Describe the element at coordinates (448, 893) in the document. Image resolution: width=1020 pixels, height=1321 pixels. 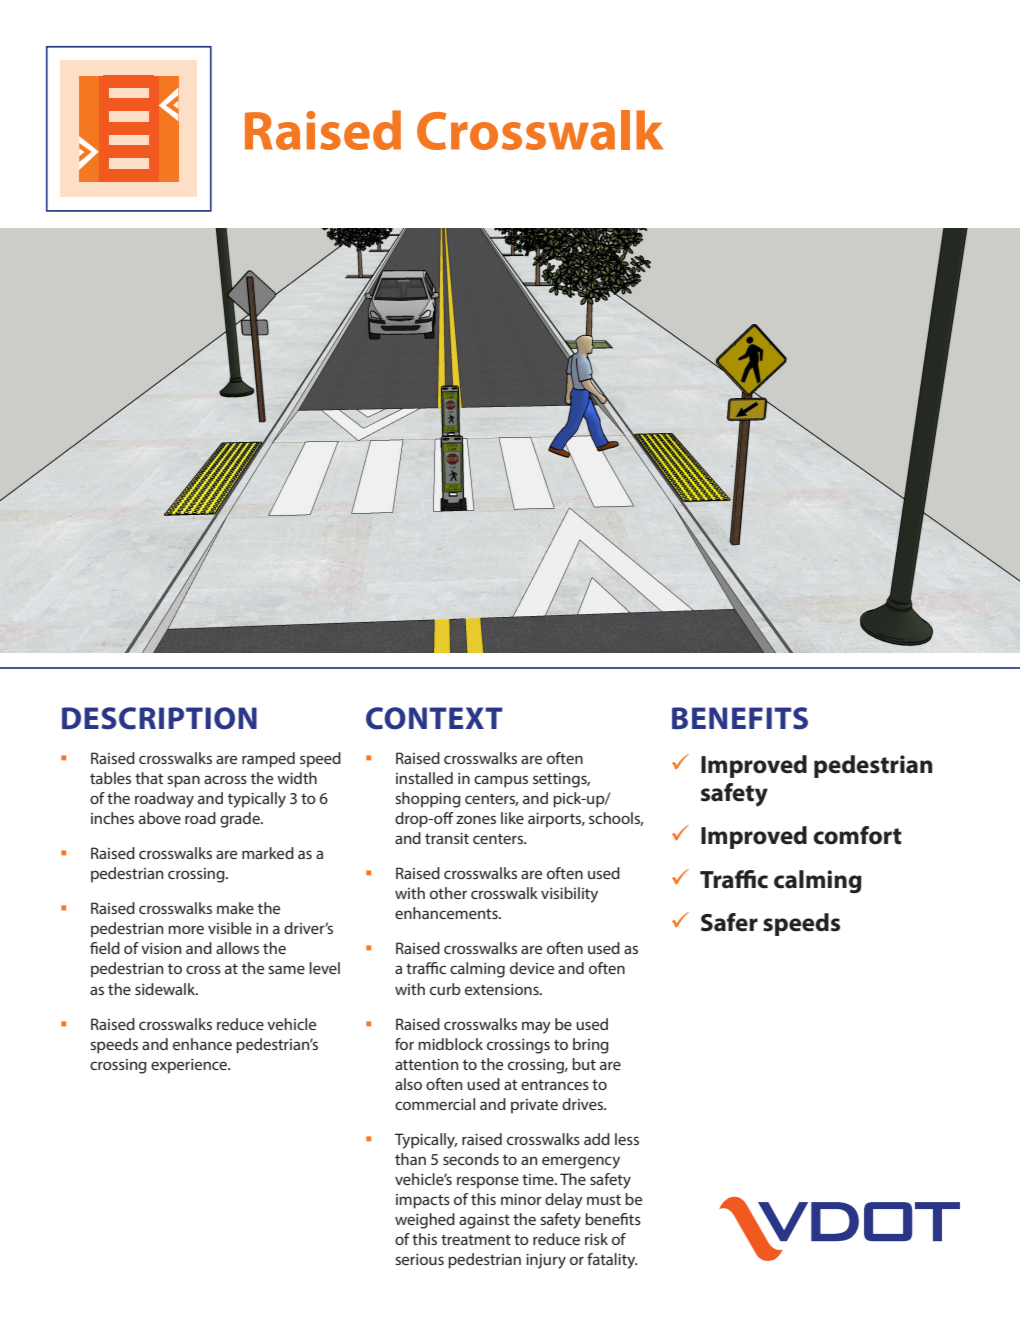
I see `other` at that location.
